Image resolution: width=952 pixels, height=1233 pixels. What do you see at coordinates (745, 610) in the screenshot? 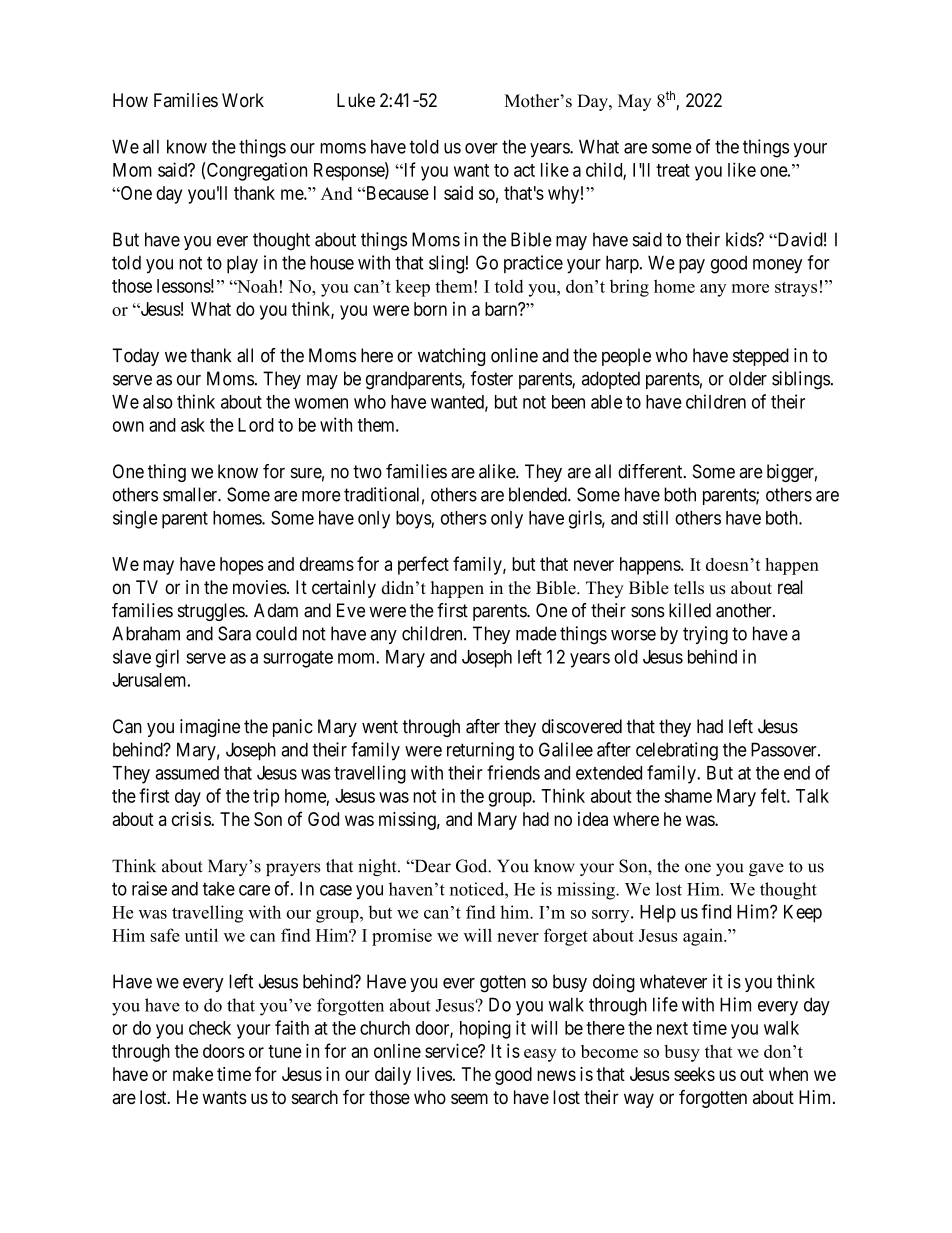
I see `another` at bounding box center [745, 610].
